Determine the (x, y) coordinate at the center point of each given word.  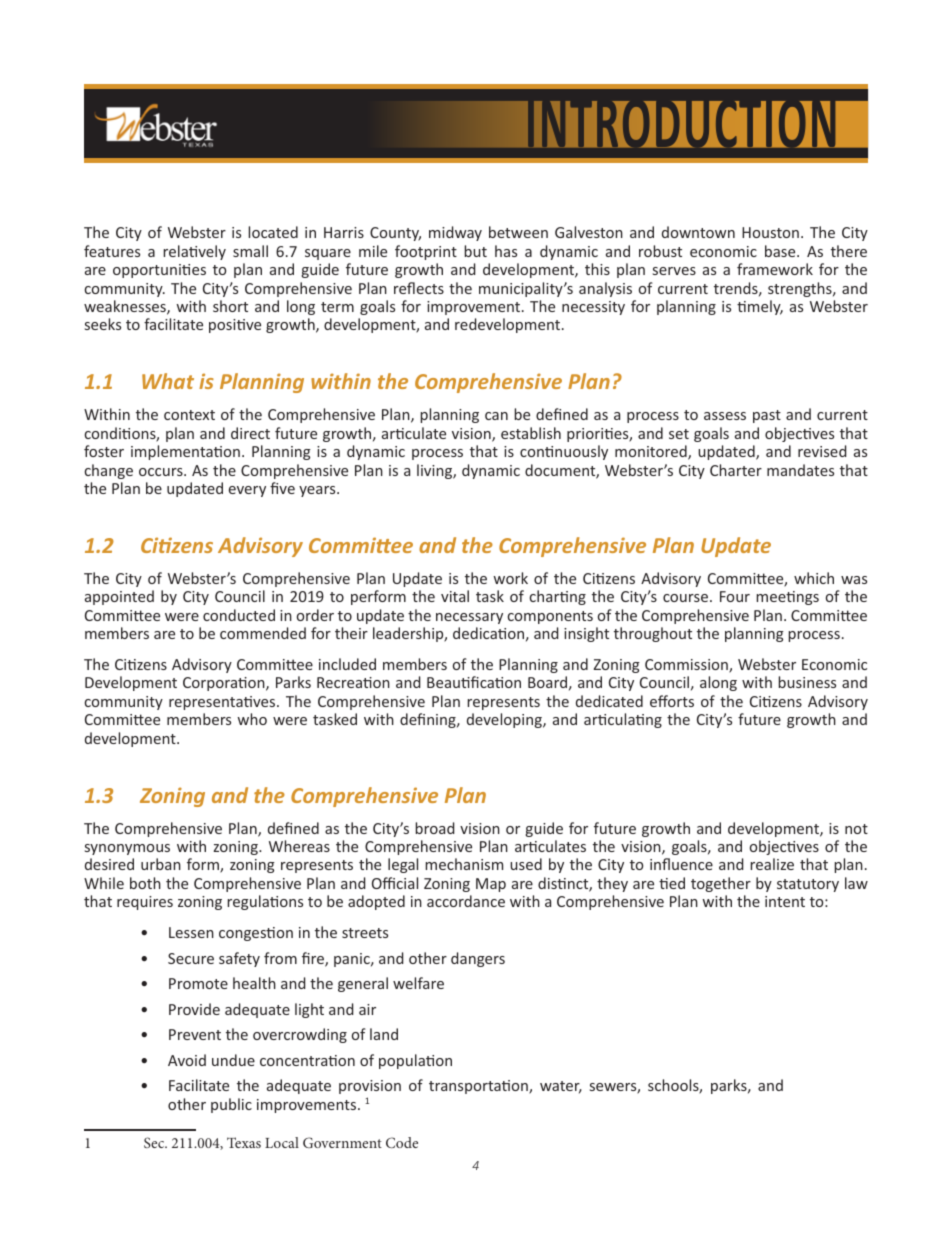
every (247, 491)
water (561, 1087)
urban (161, 864)
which (814, 578)
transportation (479, 1087)
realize (772, 864)
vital (455, 596)
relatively (194, 252)
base (781, 251)
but (475, 251)
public (231, 1105)
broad (435, 828)
